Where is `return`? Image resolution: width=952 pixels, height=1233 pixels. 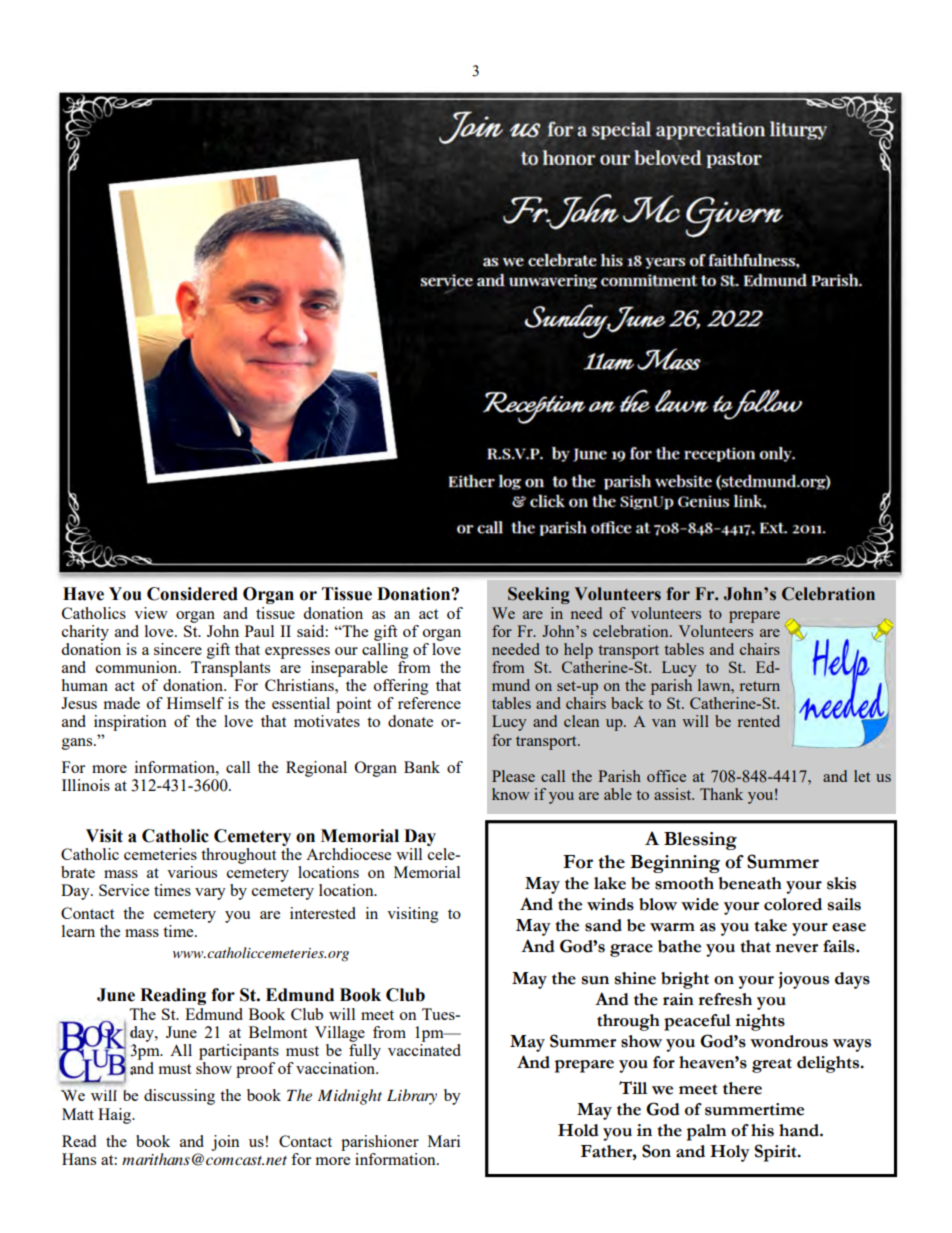 return is located at coordinates (760, 686).
